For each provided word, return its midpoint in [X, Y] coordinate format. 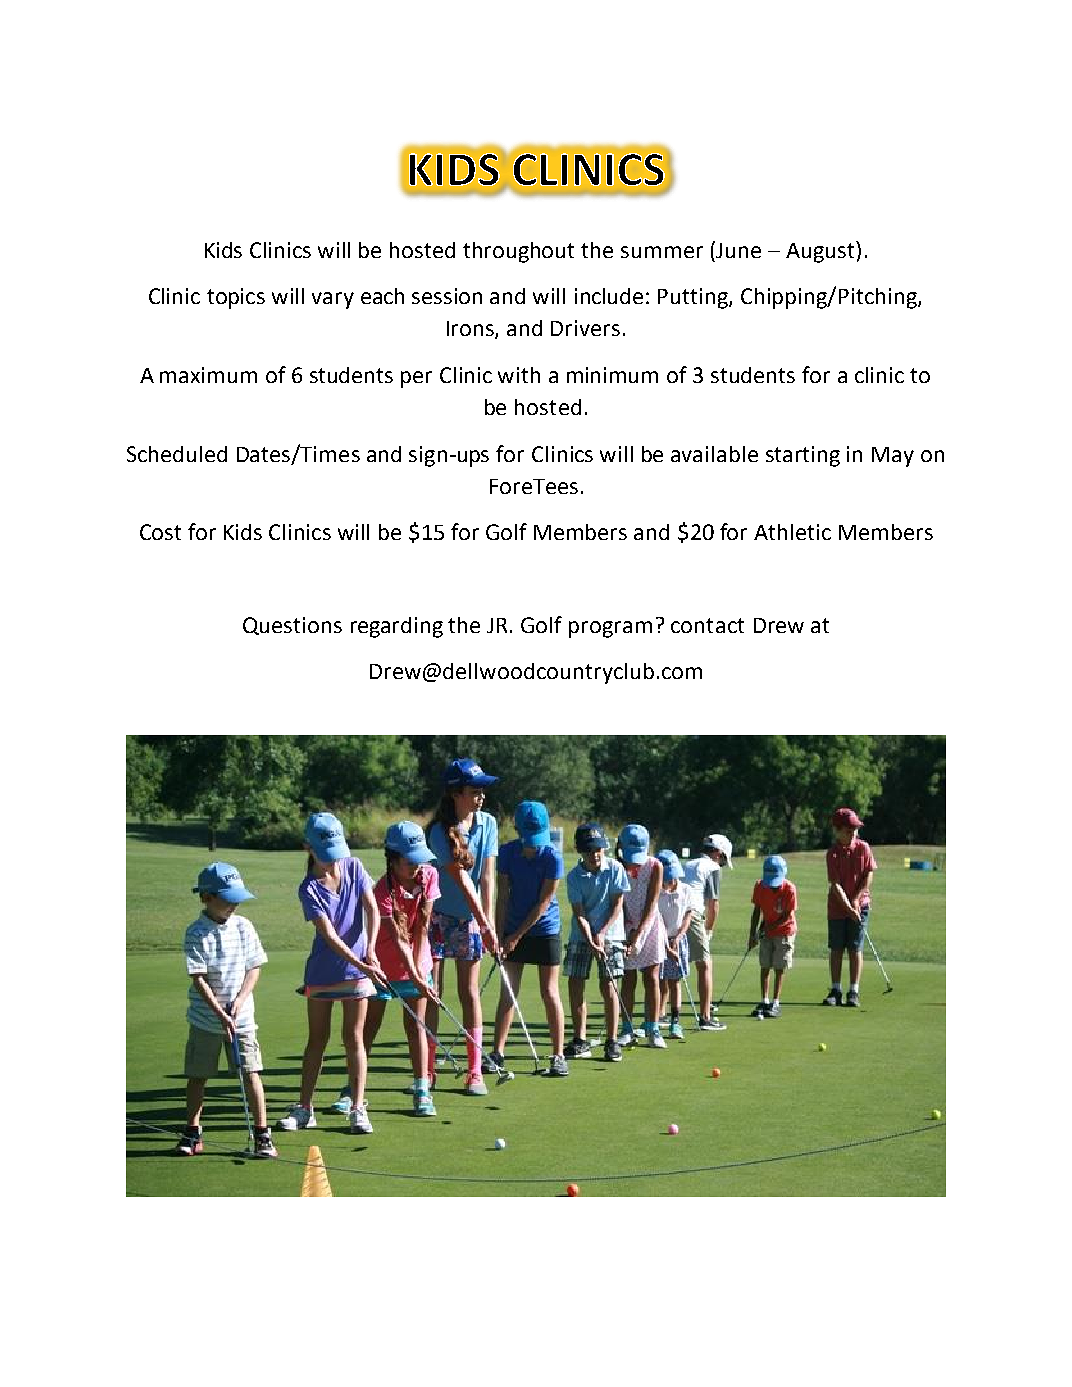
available [714, 454]
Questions [292, 626]
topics [236, 298]
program [610, 629]
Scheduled [177, 454]
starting [803, 456]
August [821, 252]
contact [707, 625]
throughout [518, 252]
